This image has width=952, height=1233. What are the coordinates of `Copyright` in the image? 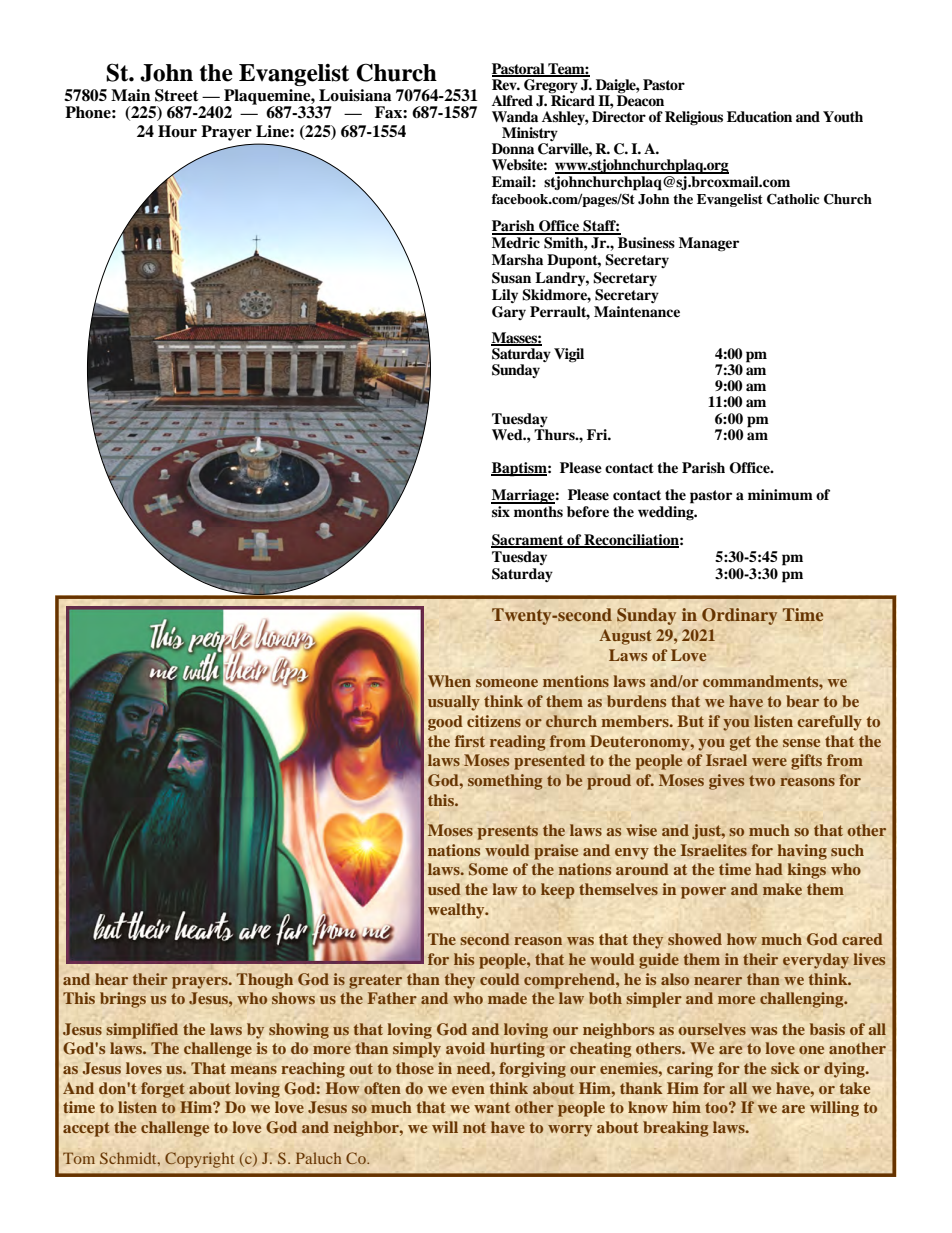 It's located at (199, 1160).
